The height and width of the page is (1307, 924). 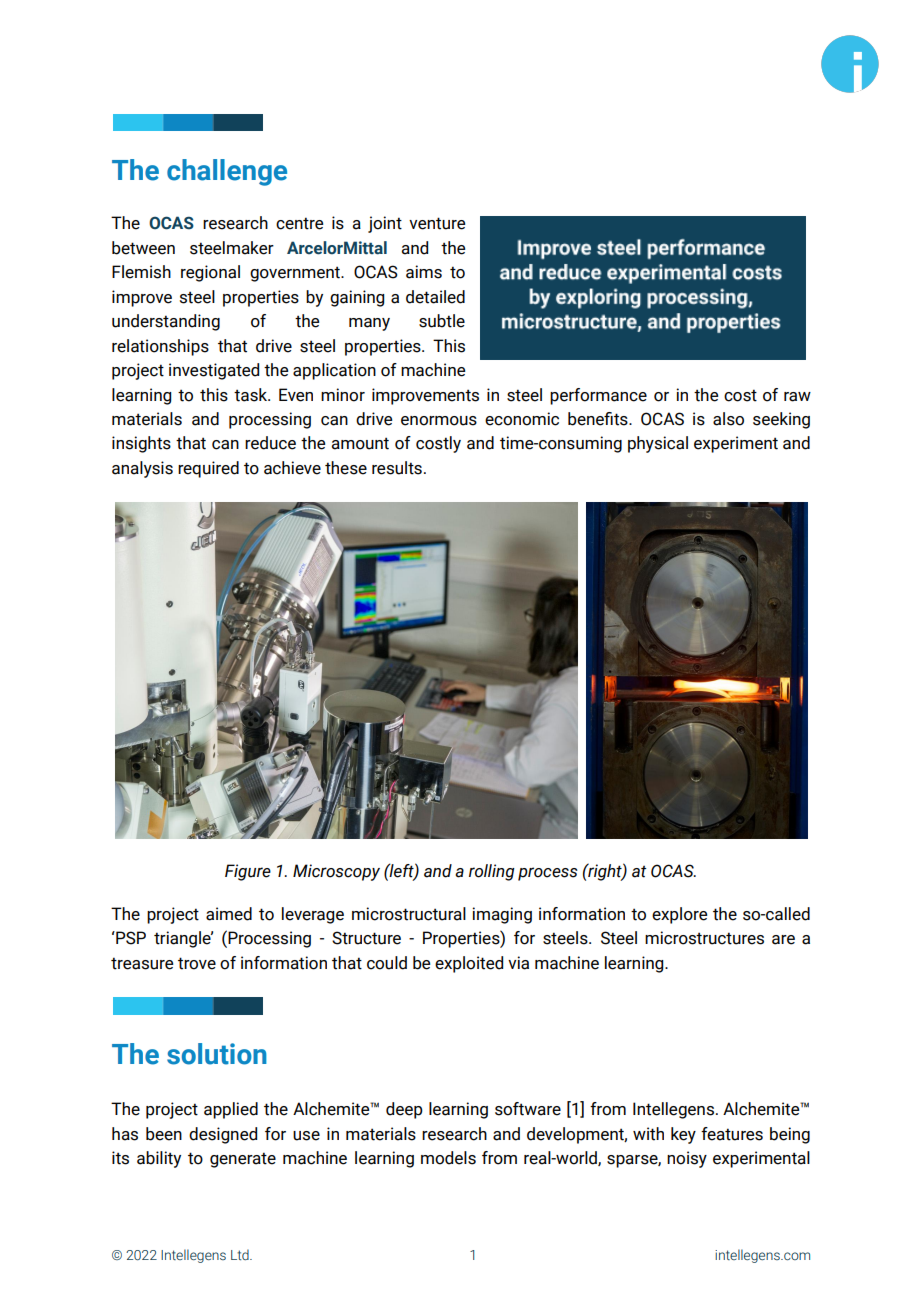 What do you see at coordinates (248, 872) in the page?
I see `Figure` at bounding box center [248, 872].
